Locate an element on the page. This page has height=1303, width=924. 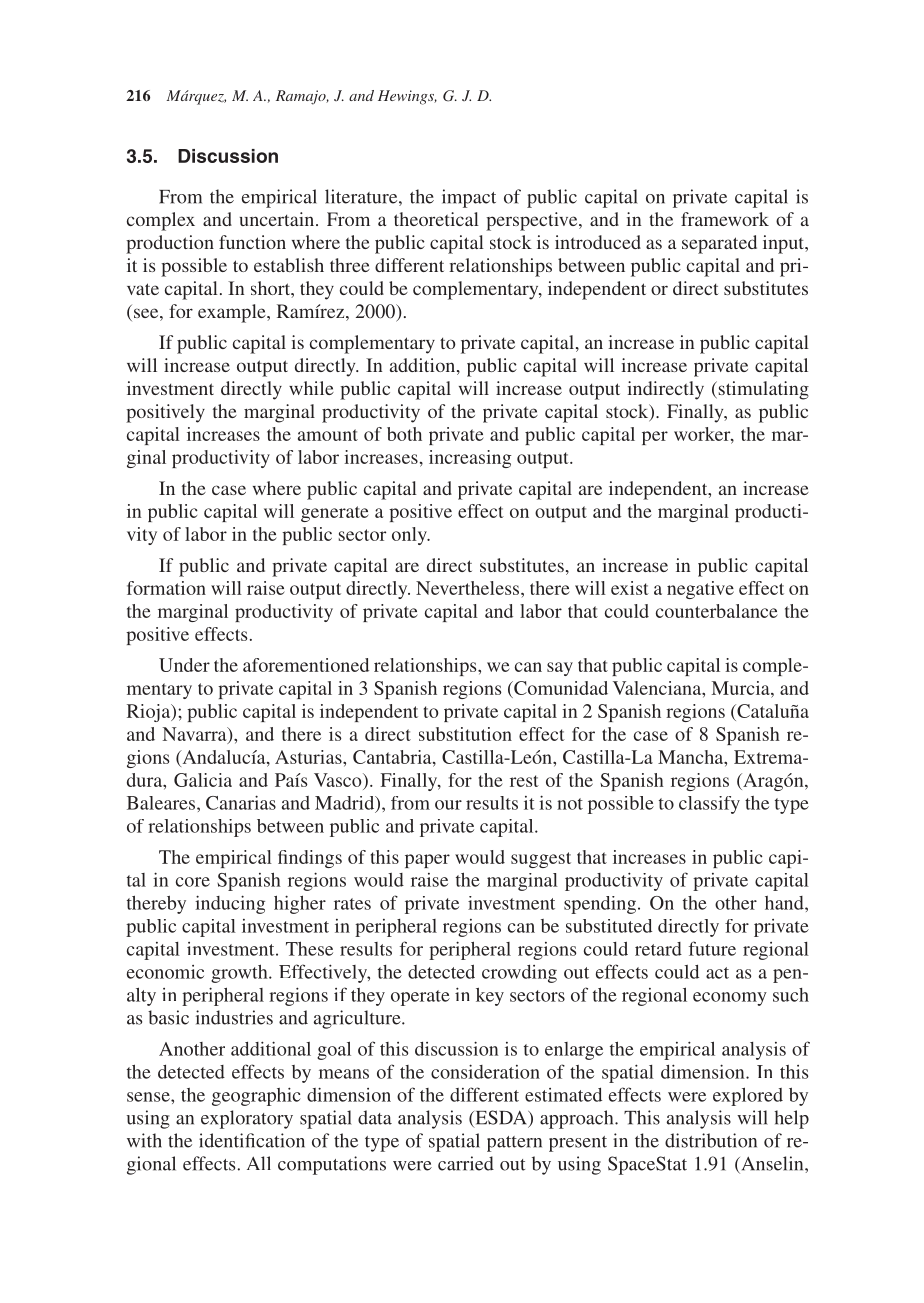
substitution is located at coordinates (465, 734).
